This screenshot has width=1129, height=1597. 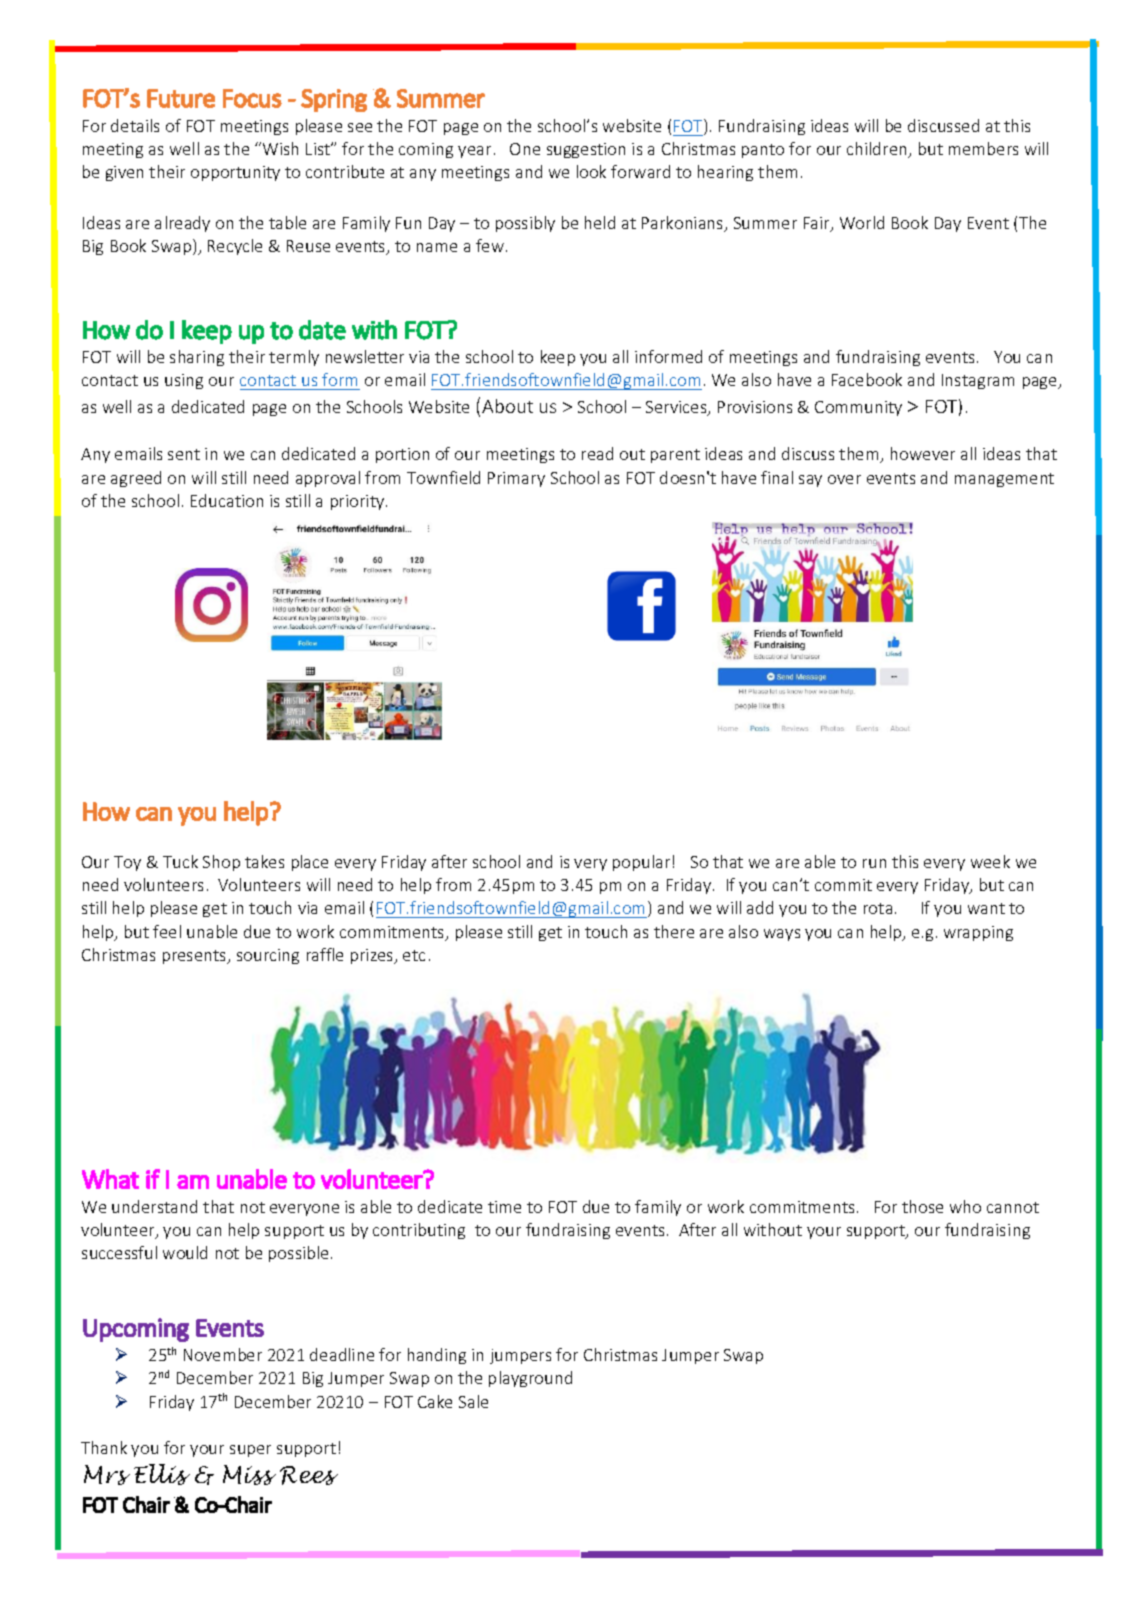 What do you see at coordinates (250, 1451) in the screenshot?
I see `super` at bounding box center [250, 1451].
